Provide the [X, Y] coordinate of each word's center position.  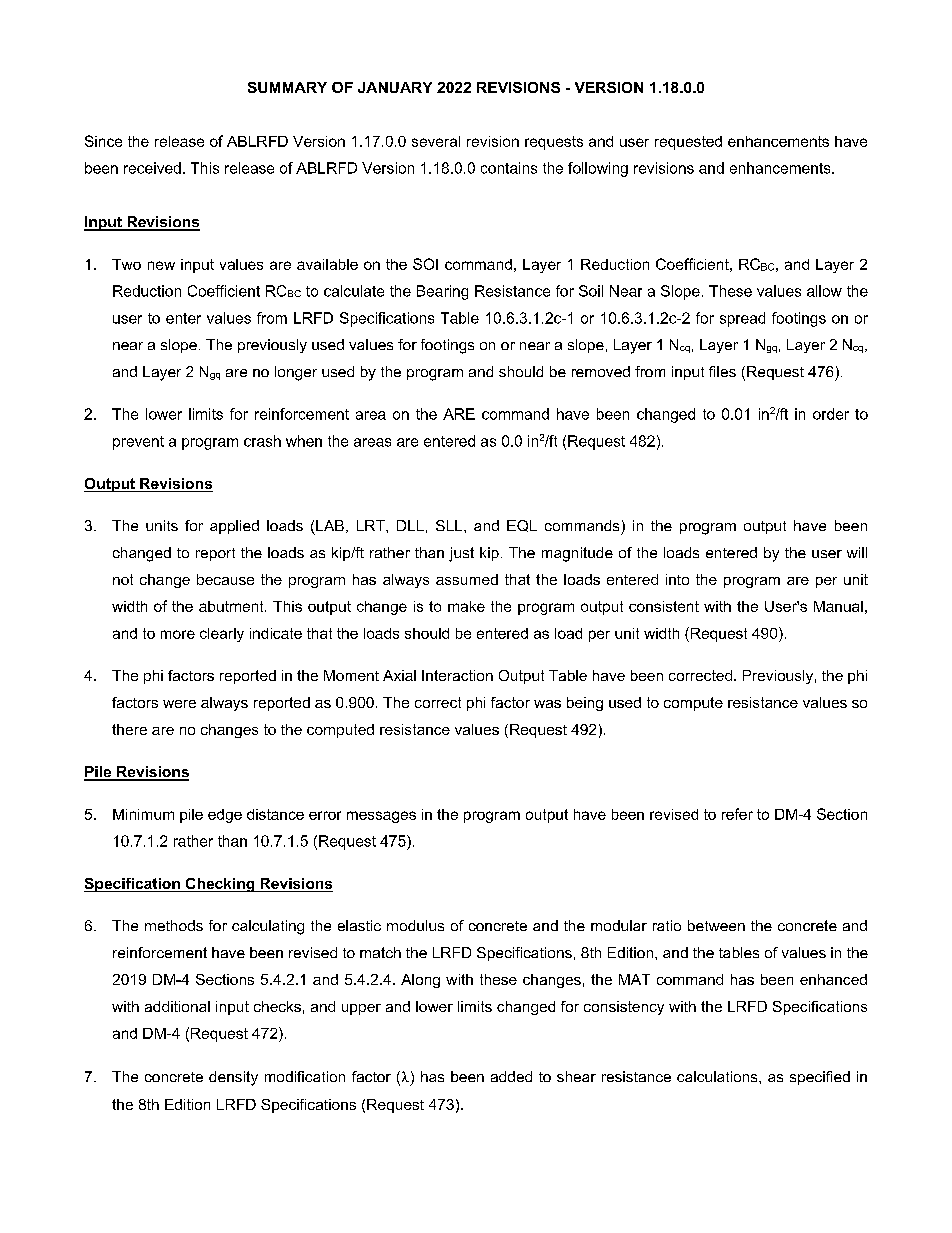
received [152, 168]
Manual [838, 606]
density [233, 1078]
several [436, 141]
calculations [718, 1076]
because [225, 579]
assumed [467, 579]
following [598, 169]
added [511, 1076]
